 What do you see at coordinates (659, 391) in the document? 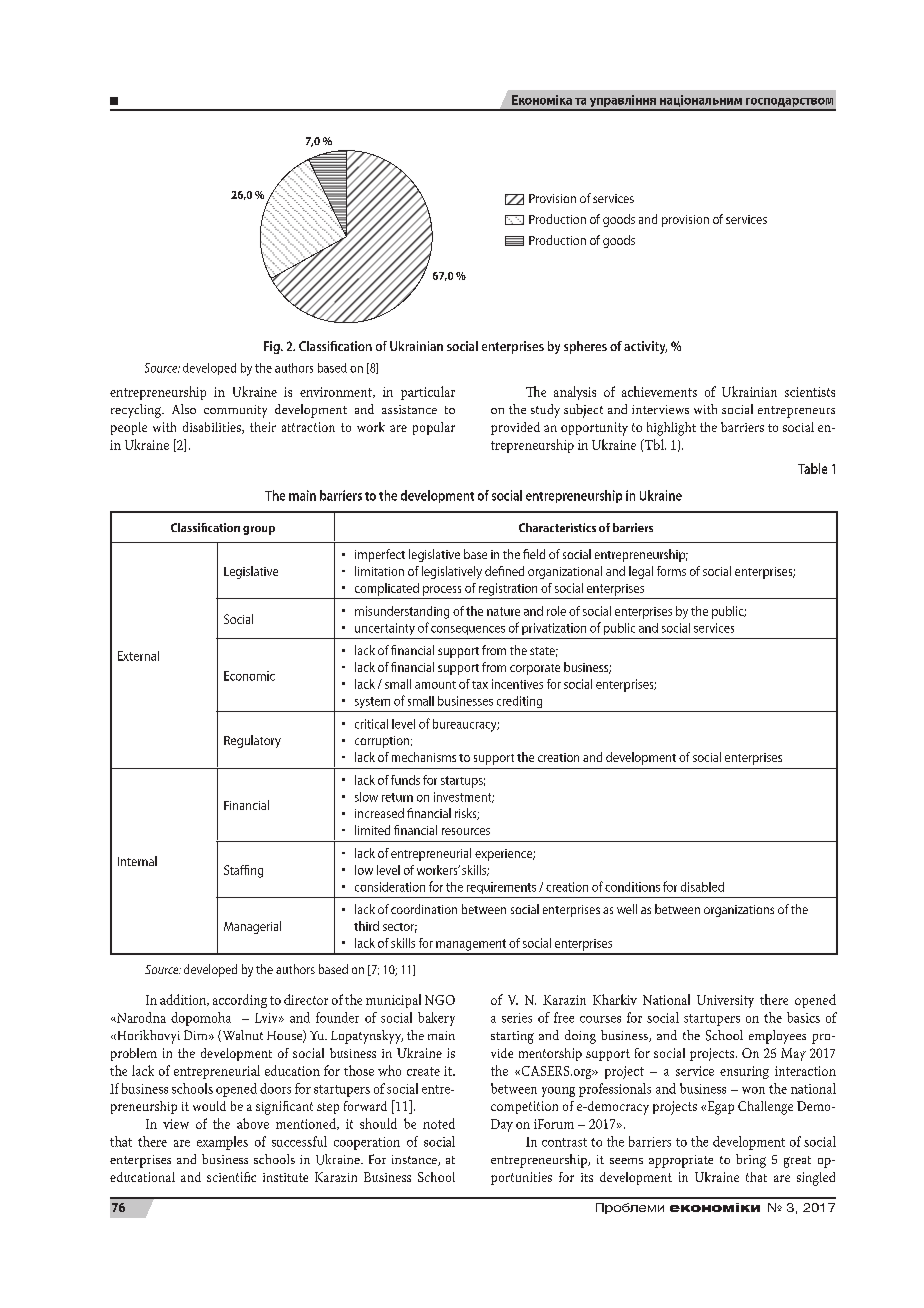
I see `achievements` at bounding box center [659, 391].
